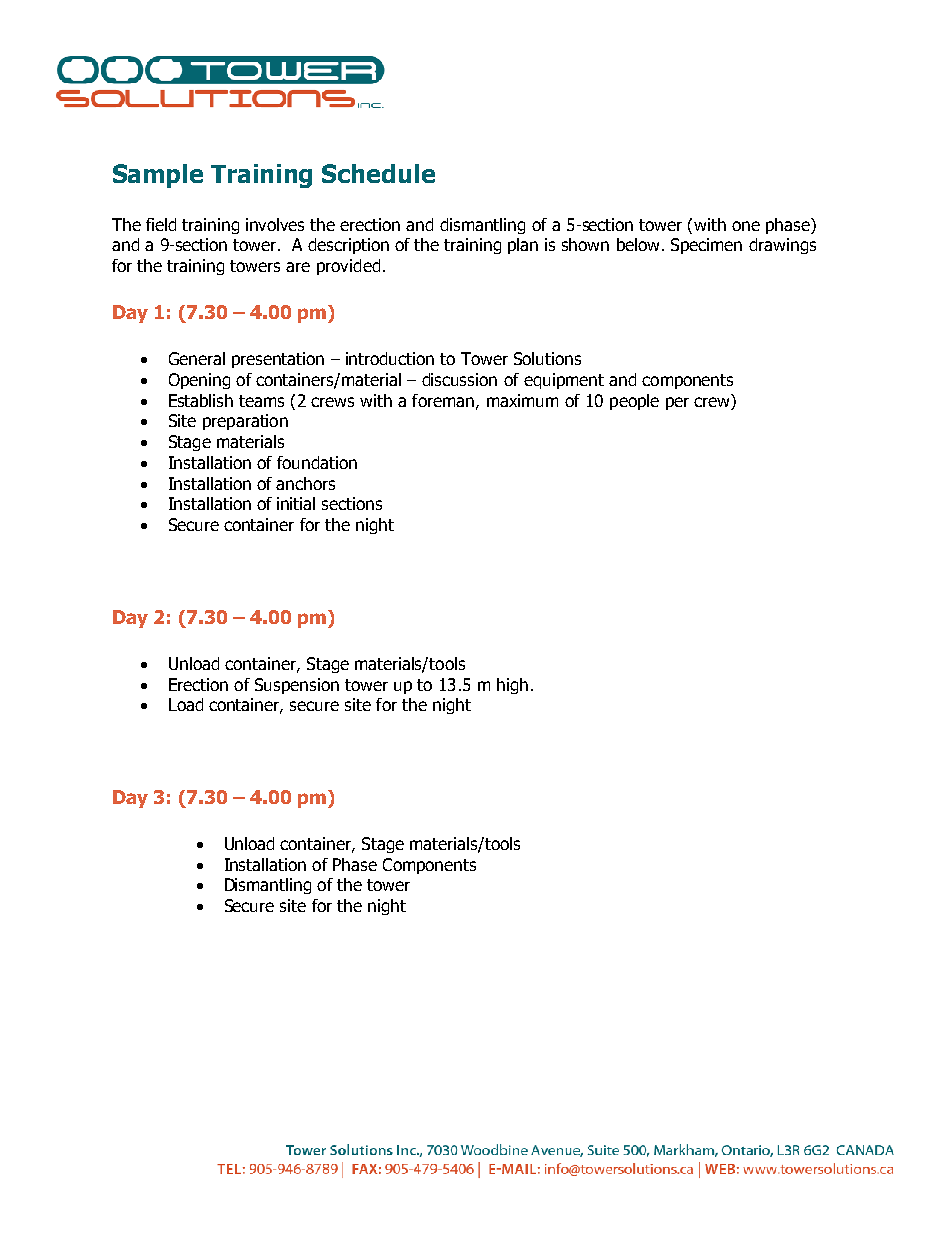 The height and width of the document is (1233, 952). Describe the element at coordinates (297, 686) in the document. I see `Suspension` at that location.
